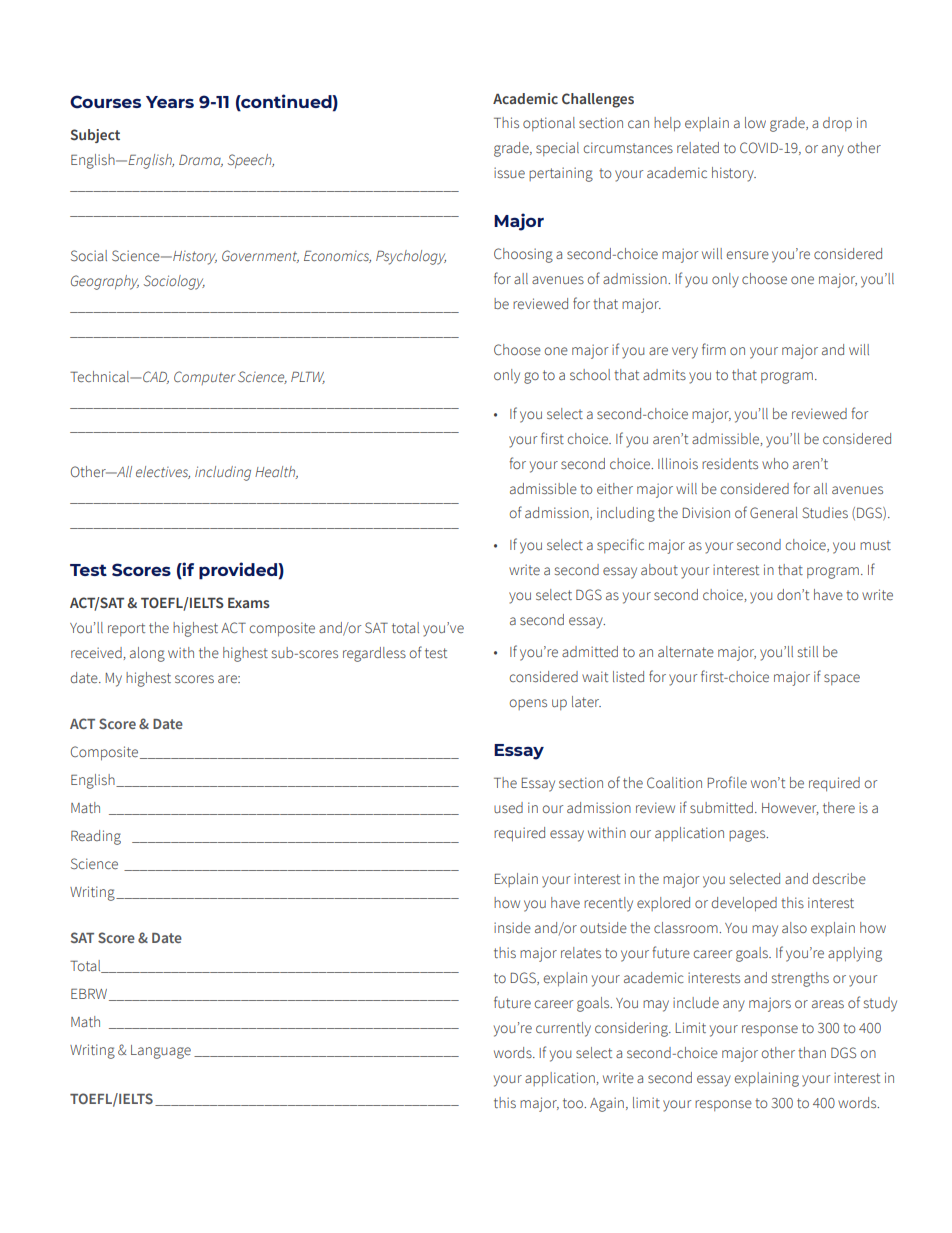  Describe the element at coordinates (812, 1052) in the screenshot. I see `than` at that location.
